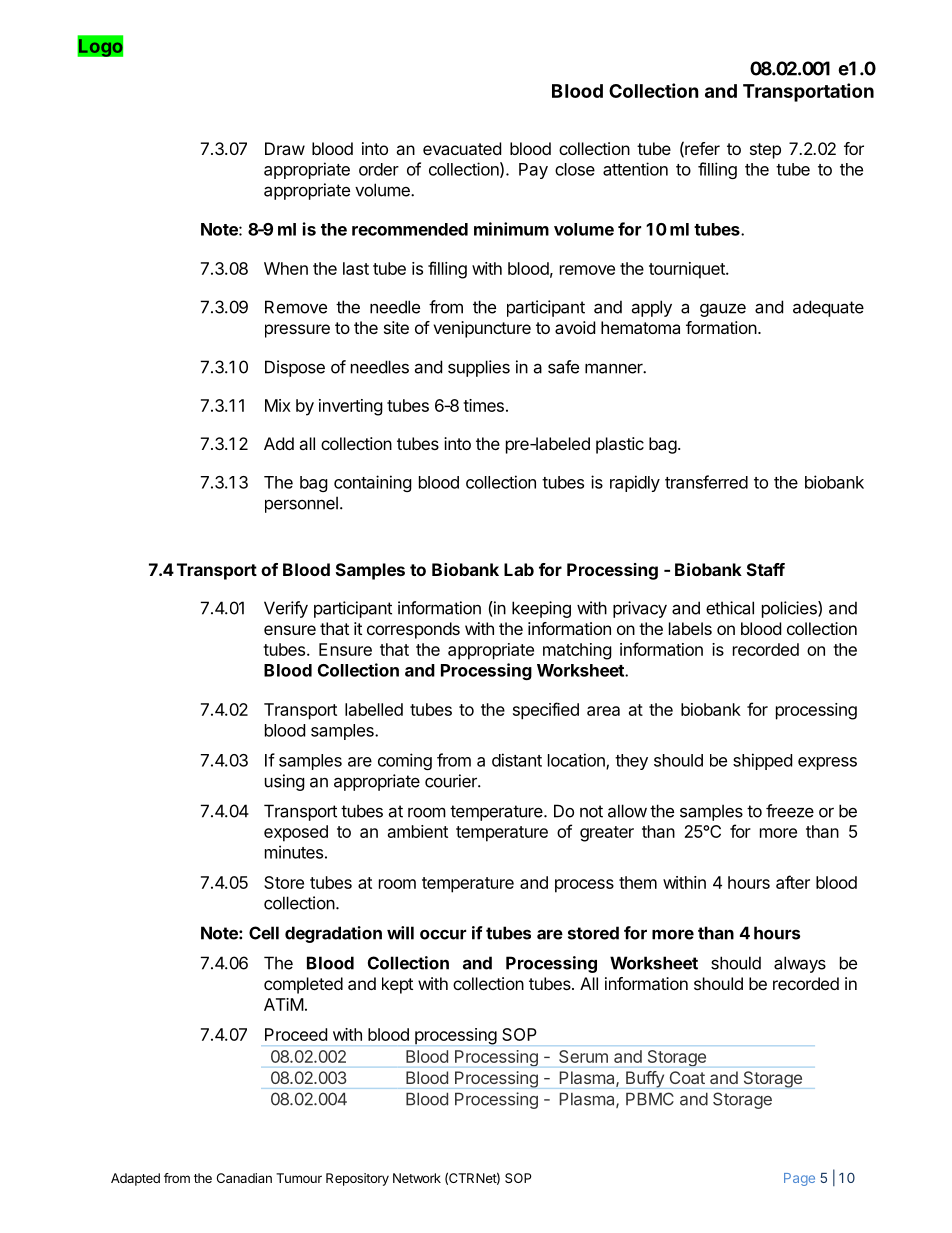  What do you see at coordinates (286, 609) in the document?
I see `Verify` at bounding box center [286, 609].
